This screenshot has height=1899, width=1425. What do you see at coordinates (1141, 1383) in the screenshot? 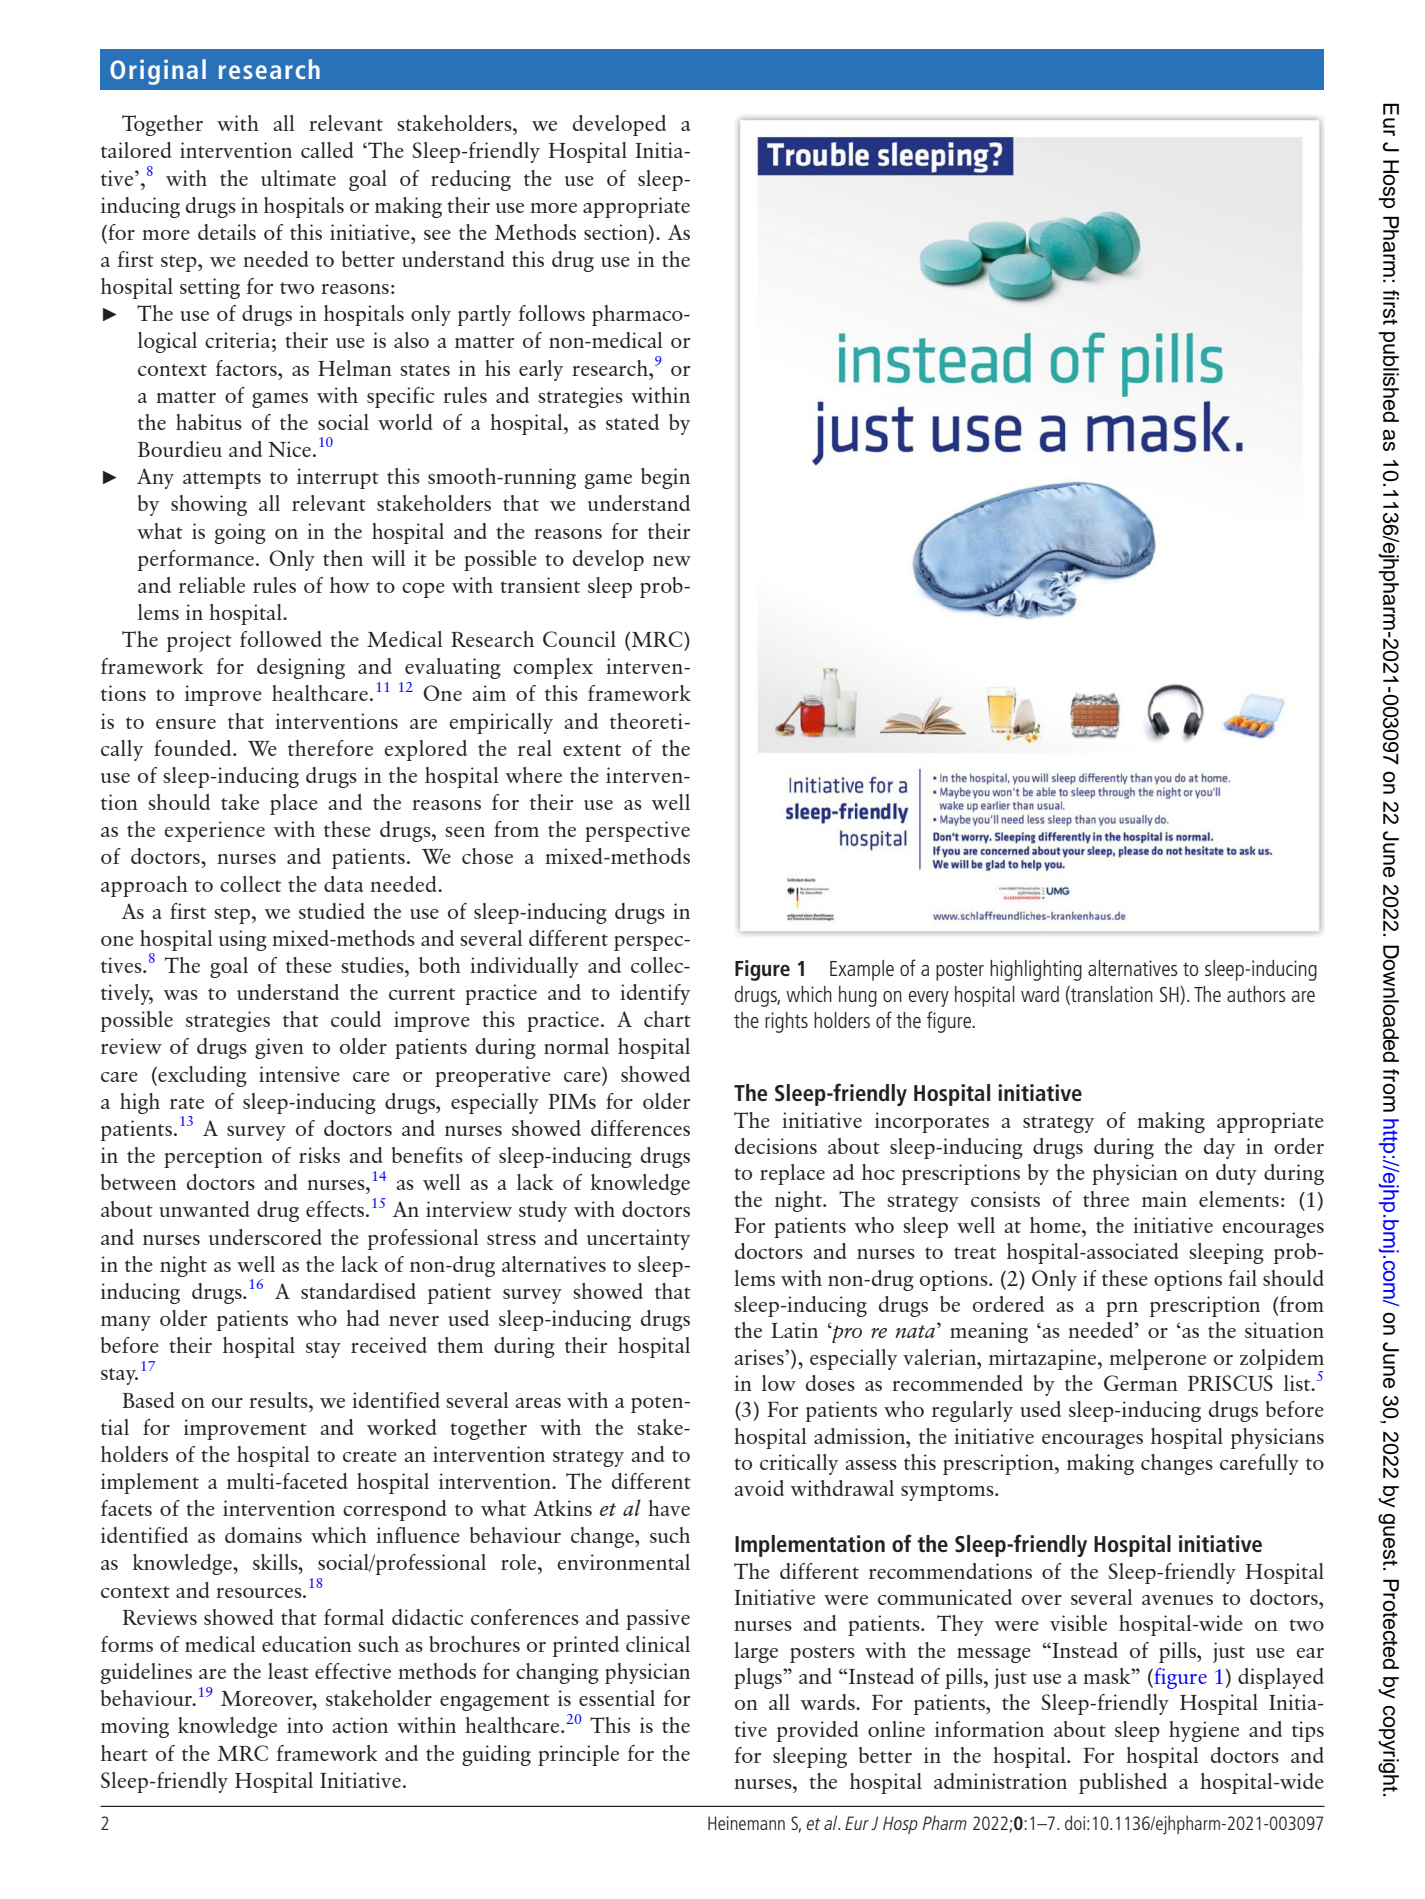
I see `German` at bounding box center [1141, 1383].
